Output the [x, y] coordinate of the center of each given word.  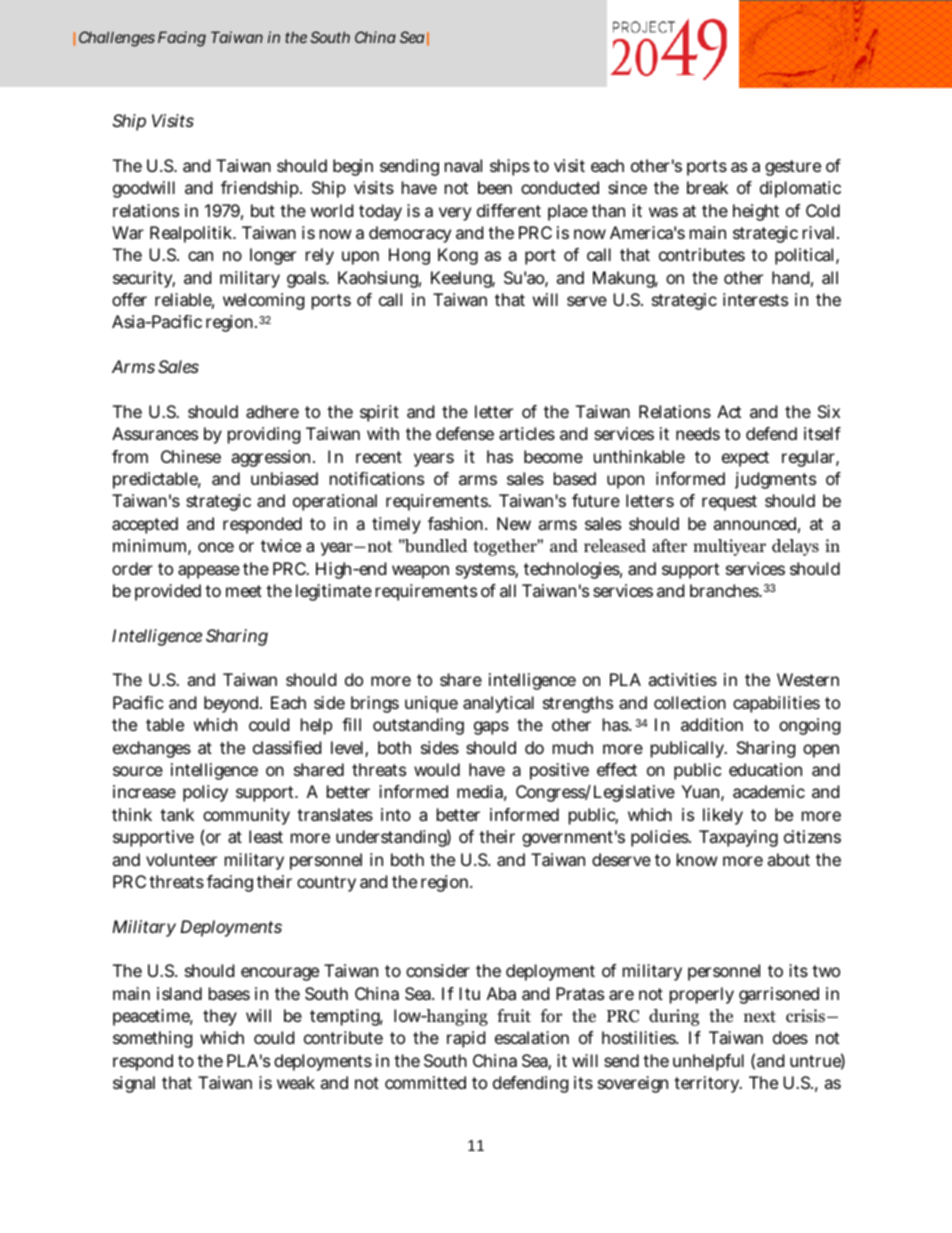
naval [463, 165]
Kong [458, 256]
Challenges [117, 39]
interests [755, 299]
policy [205, 793]
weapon [420, 572]
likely [723, 816]
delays [795, 547]
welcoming [264, 301]
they [220, 1017]
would [437, 769]
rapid [466, 1039]
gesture [793, 168]
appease [209, 572]
